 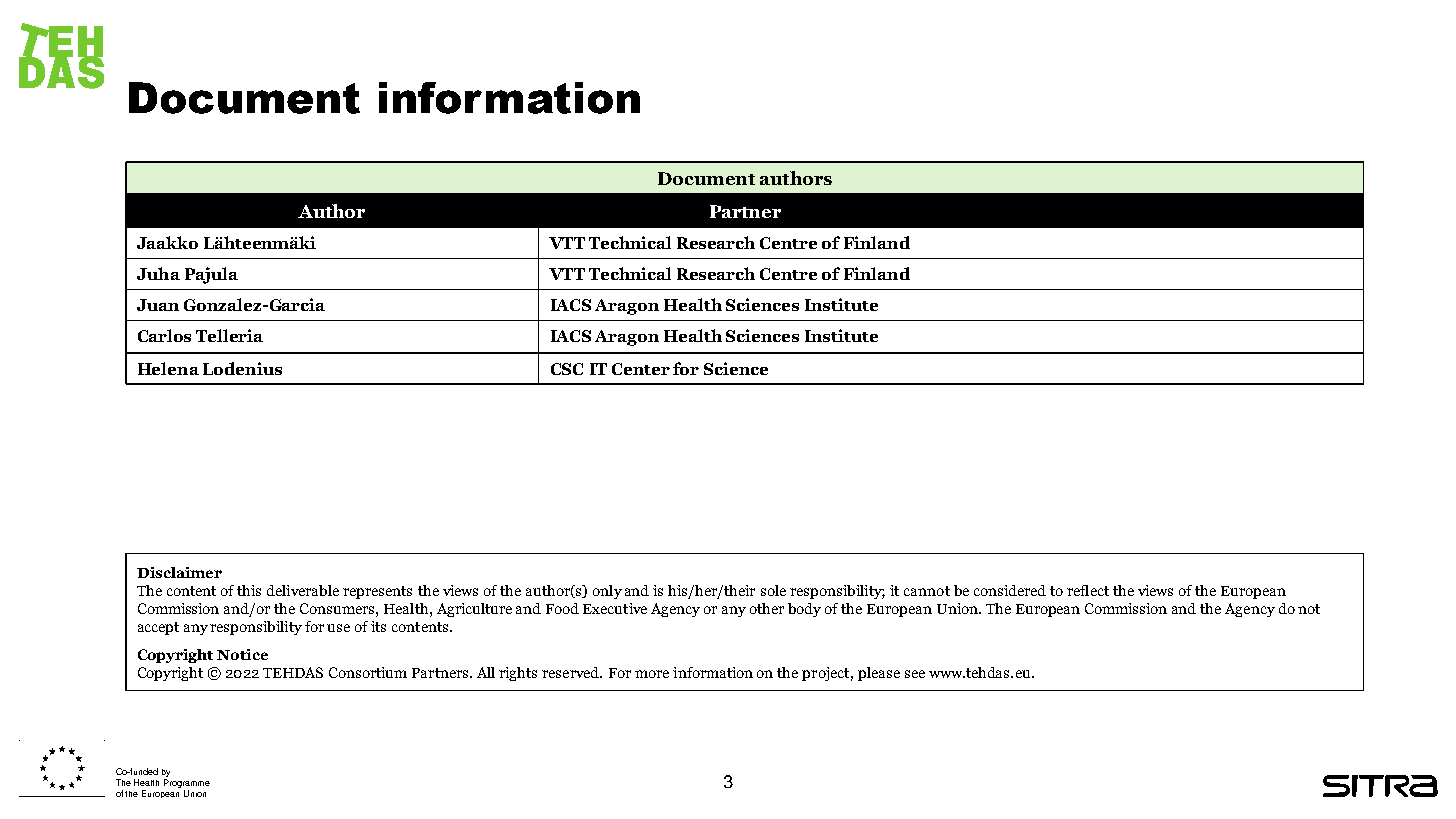 I want to click on reserved, so click(x=571, y=672).
